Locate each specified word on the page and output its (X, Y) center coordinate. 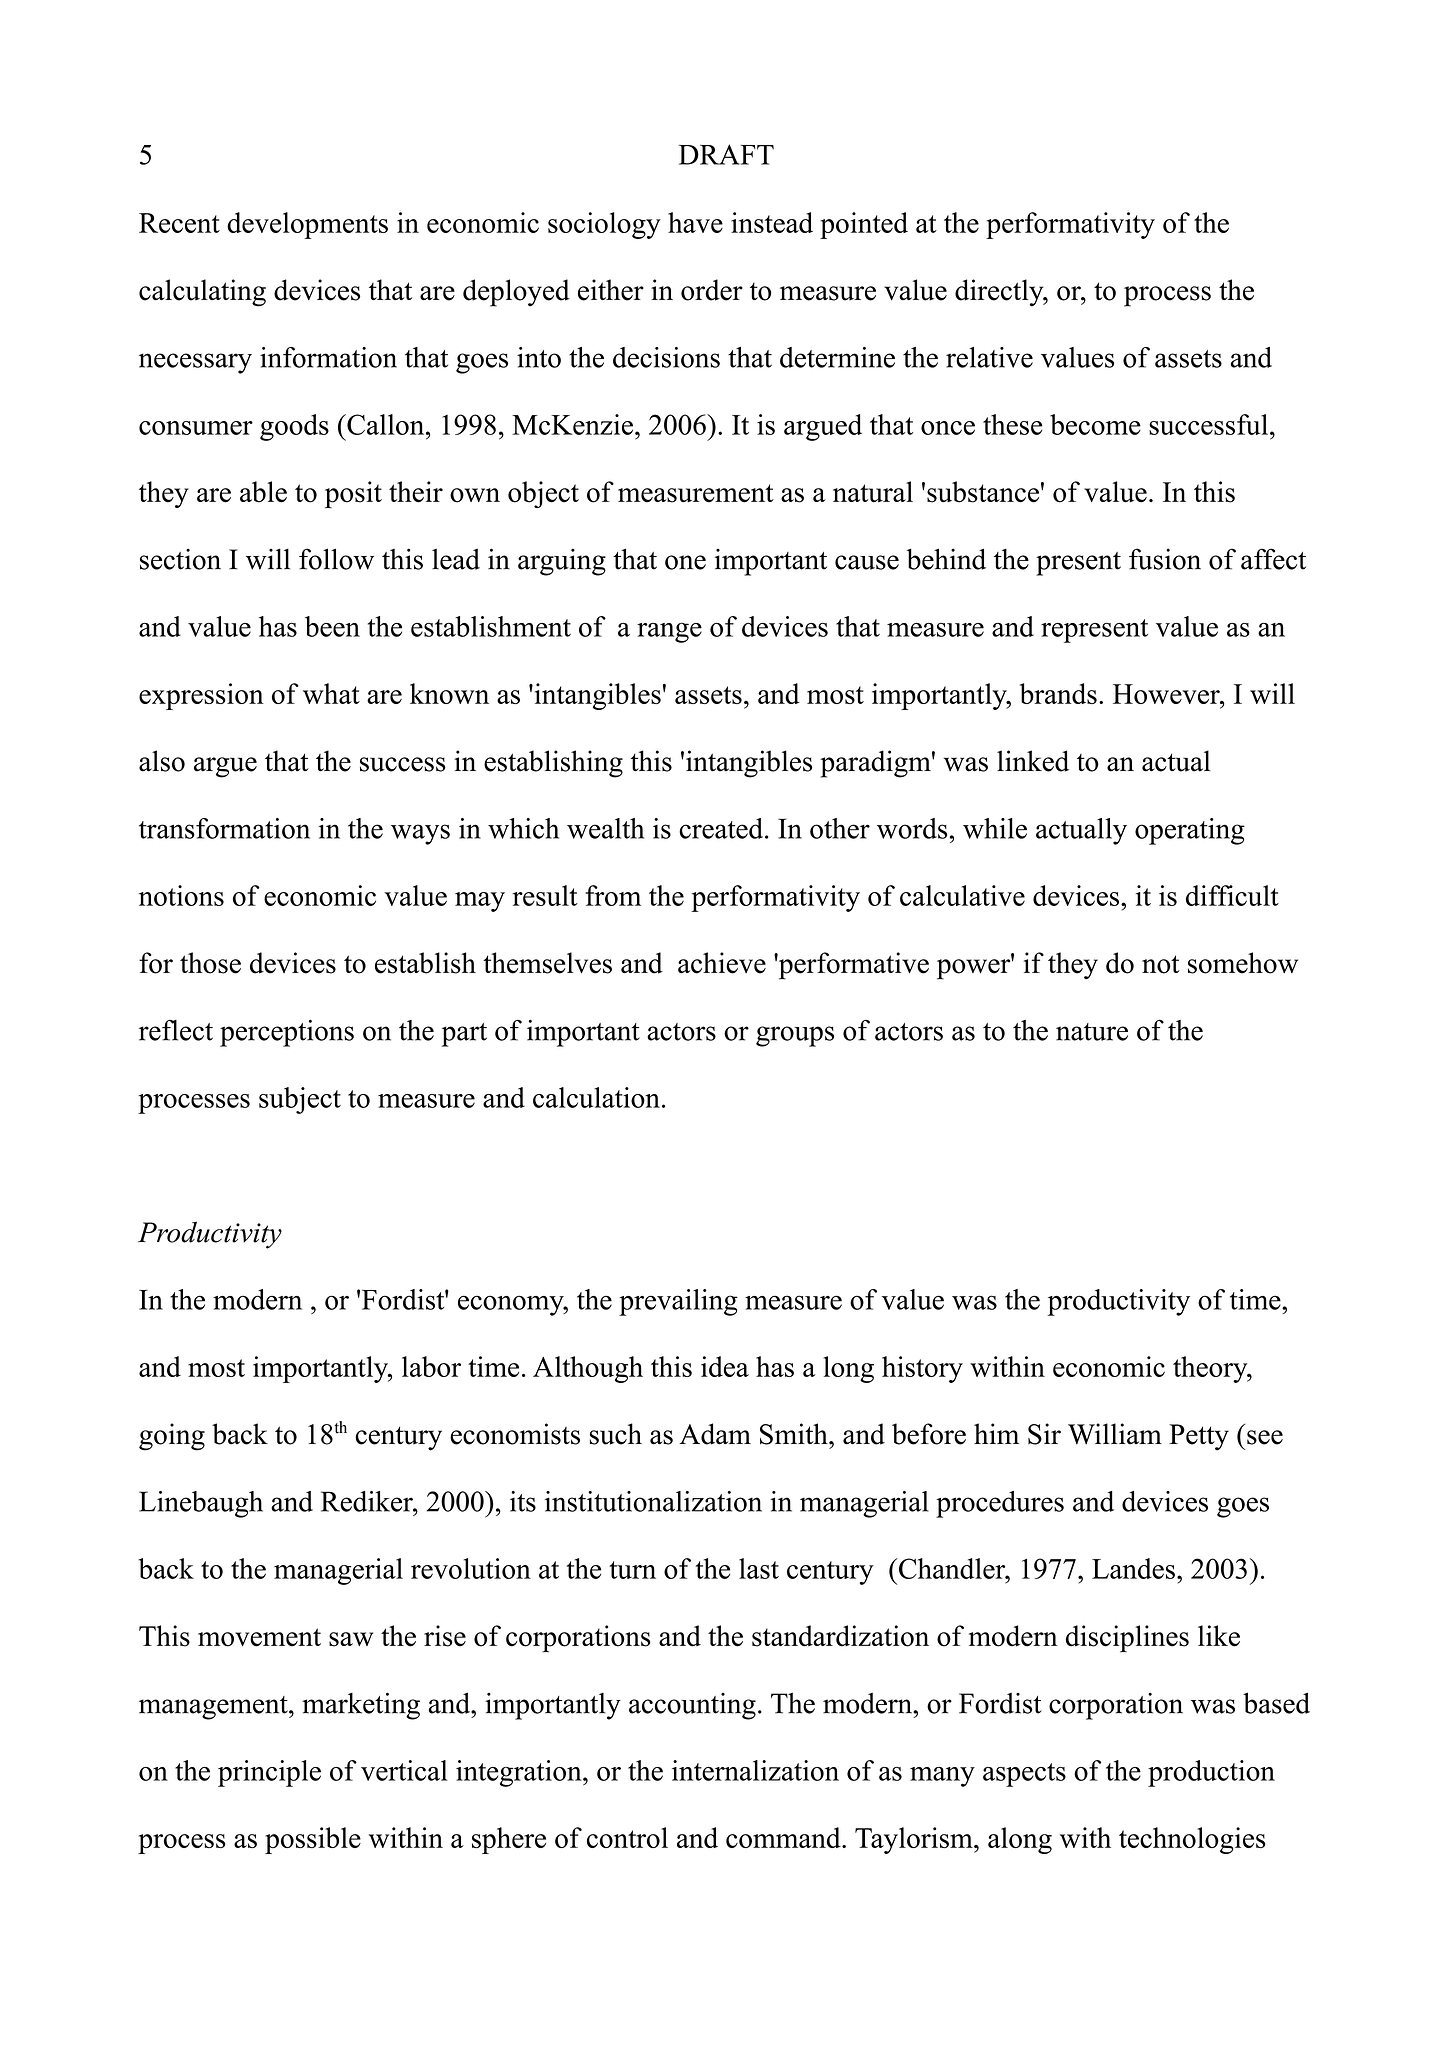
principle (269, 1773)
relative (989, 357)
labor (431, 1366)
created (722, 828)
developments (307, 225)
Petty (1199, 1437)
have (695, 222)
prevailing (678, 1302)
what (331, 693)
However (1167, 694)
